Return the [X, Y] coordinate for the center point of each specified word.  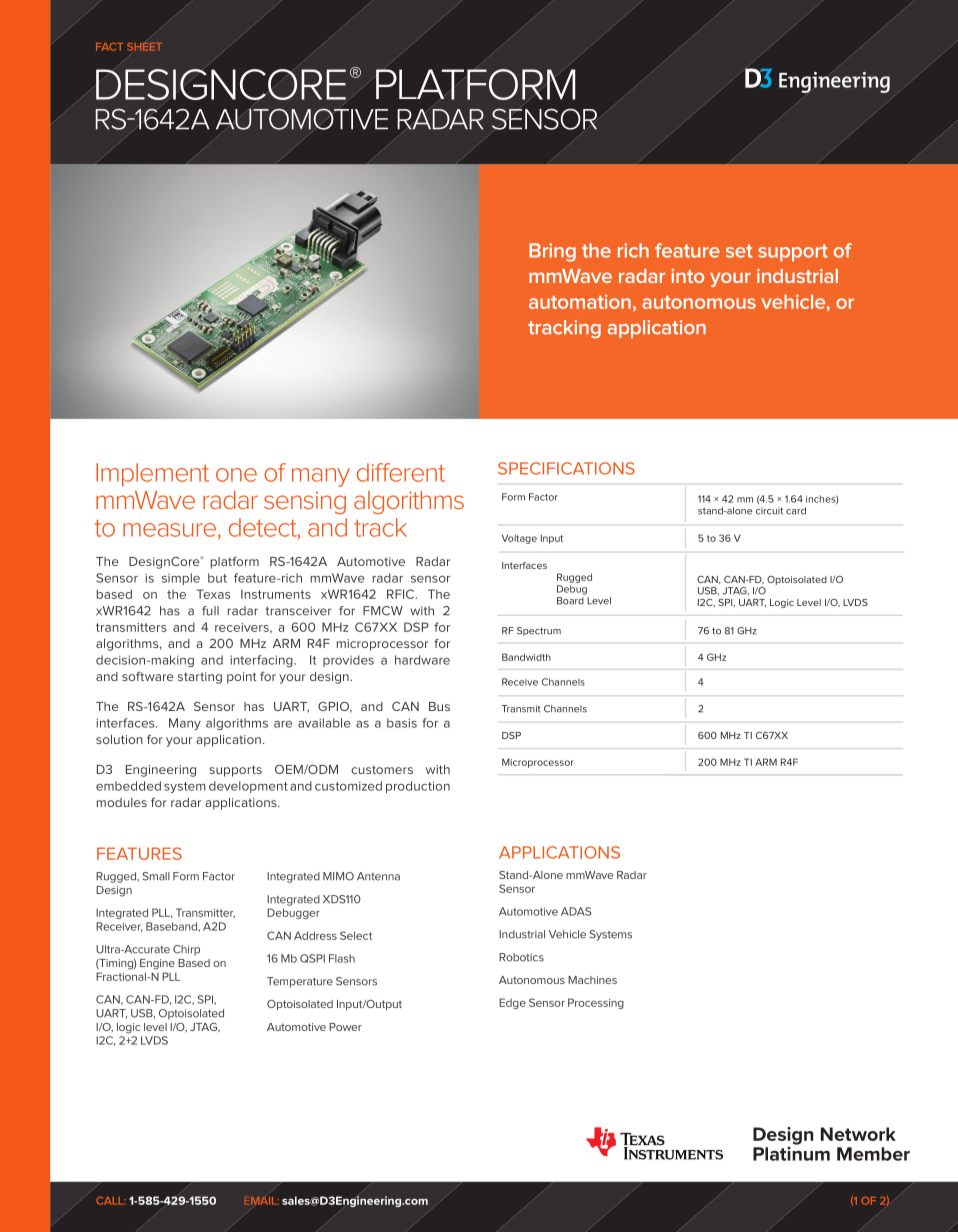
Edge [512, 1003]
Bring [552, 252]
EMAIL [262, 1201]
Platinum [791, 1152]
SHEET [144, 46]
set [739, 251]
